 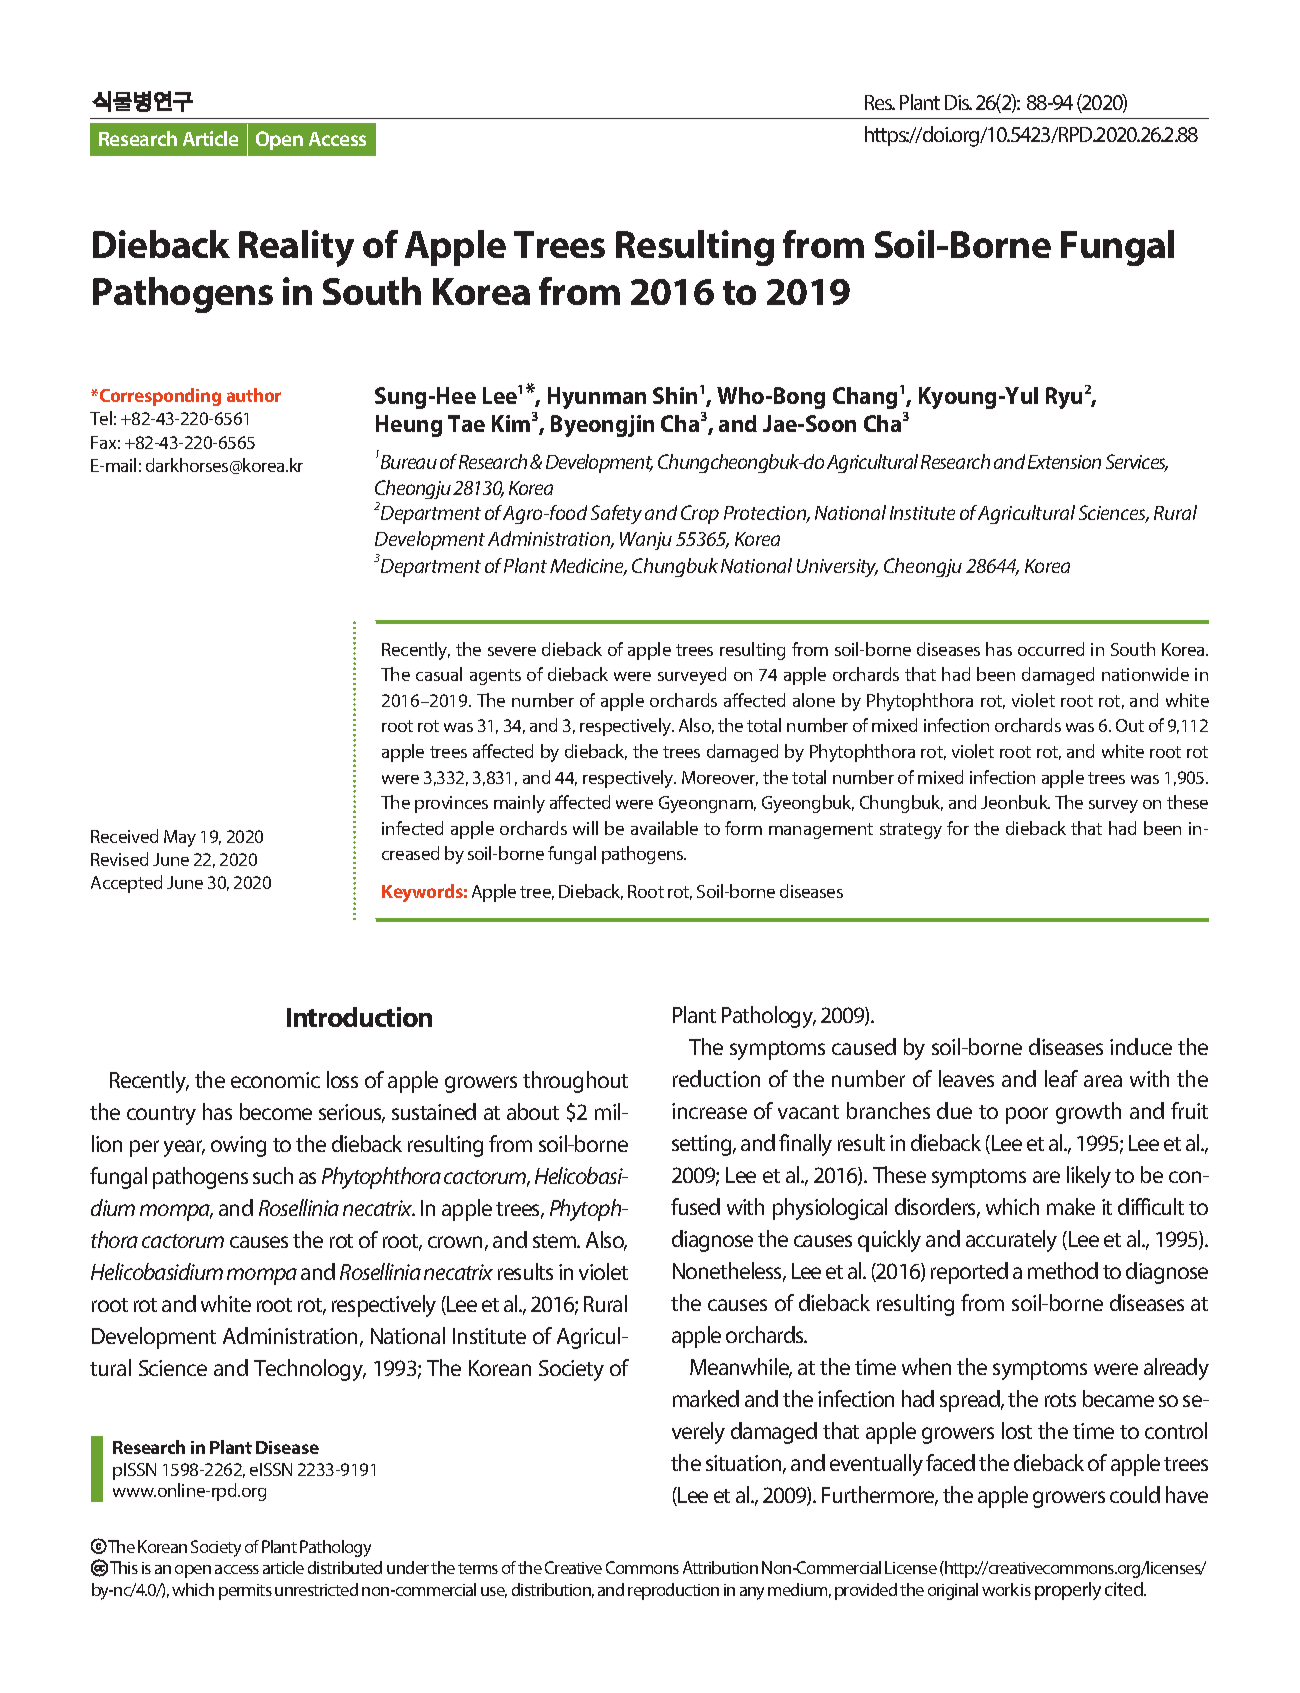 I want to click on casual, so click(x=439, y=674).
